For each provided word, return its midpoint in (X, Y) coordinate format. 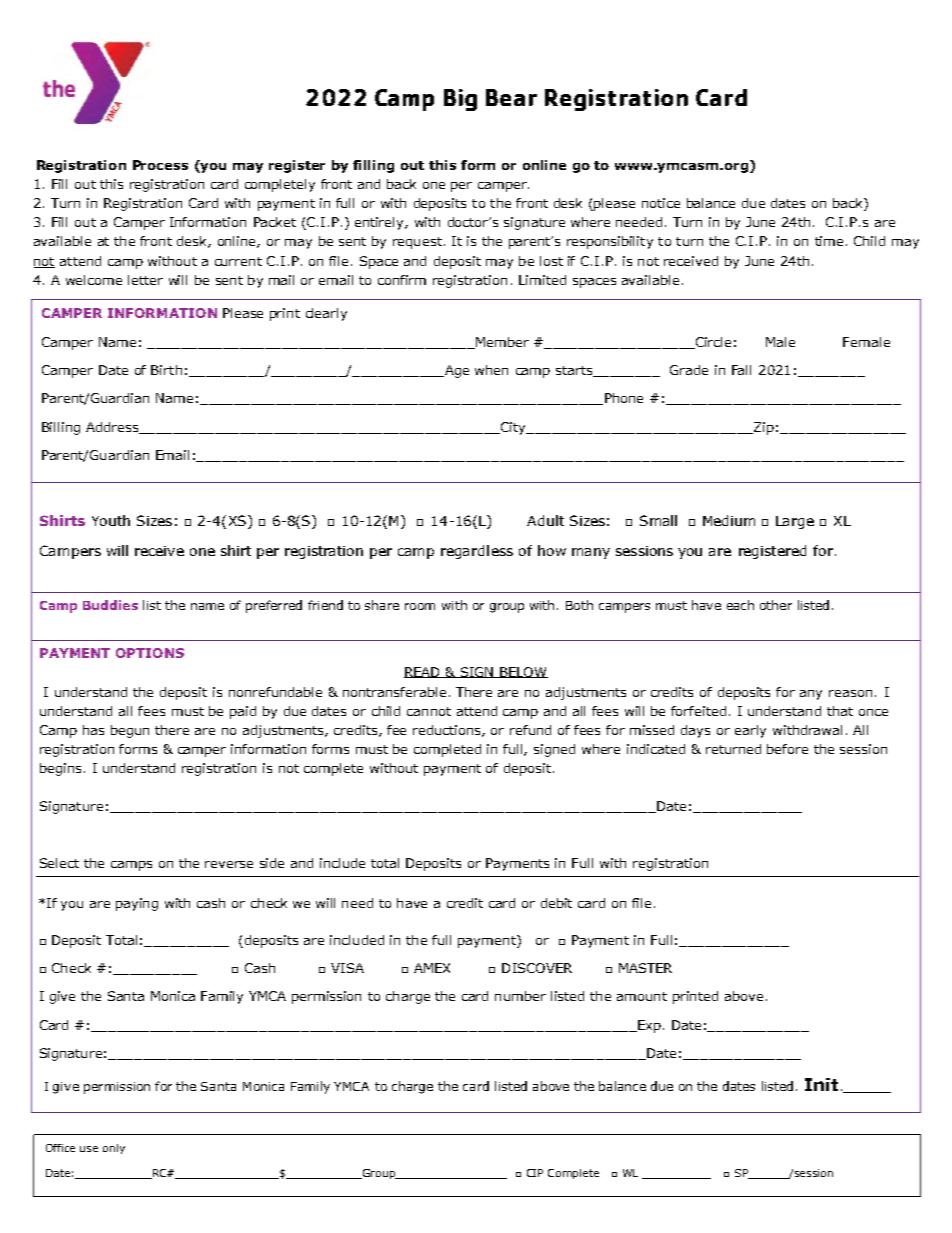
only (114, 1149)
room (420, 606)
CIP (535, 1173)
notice (661, 203)
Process (160, 165)
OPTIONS (150, 653)
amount (642, 996)
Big (460, 100)
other (776, 605)
